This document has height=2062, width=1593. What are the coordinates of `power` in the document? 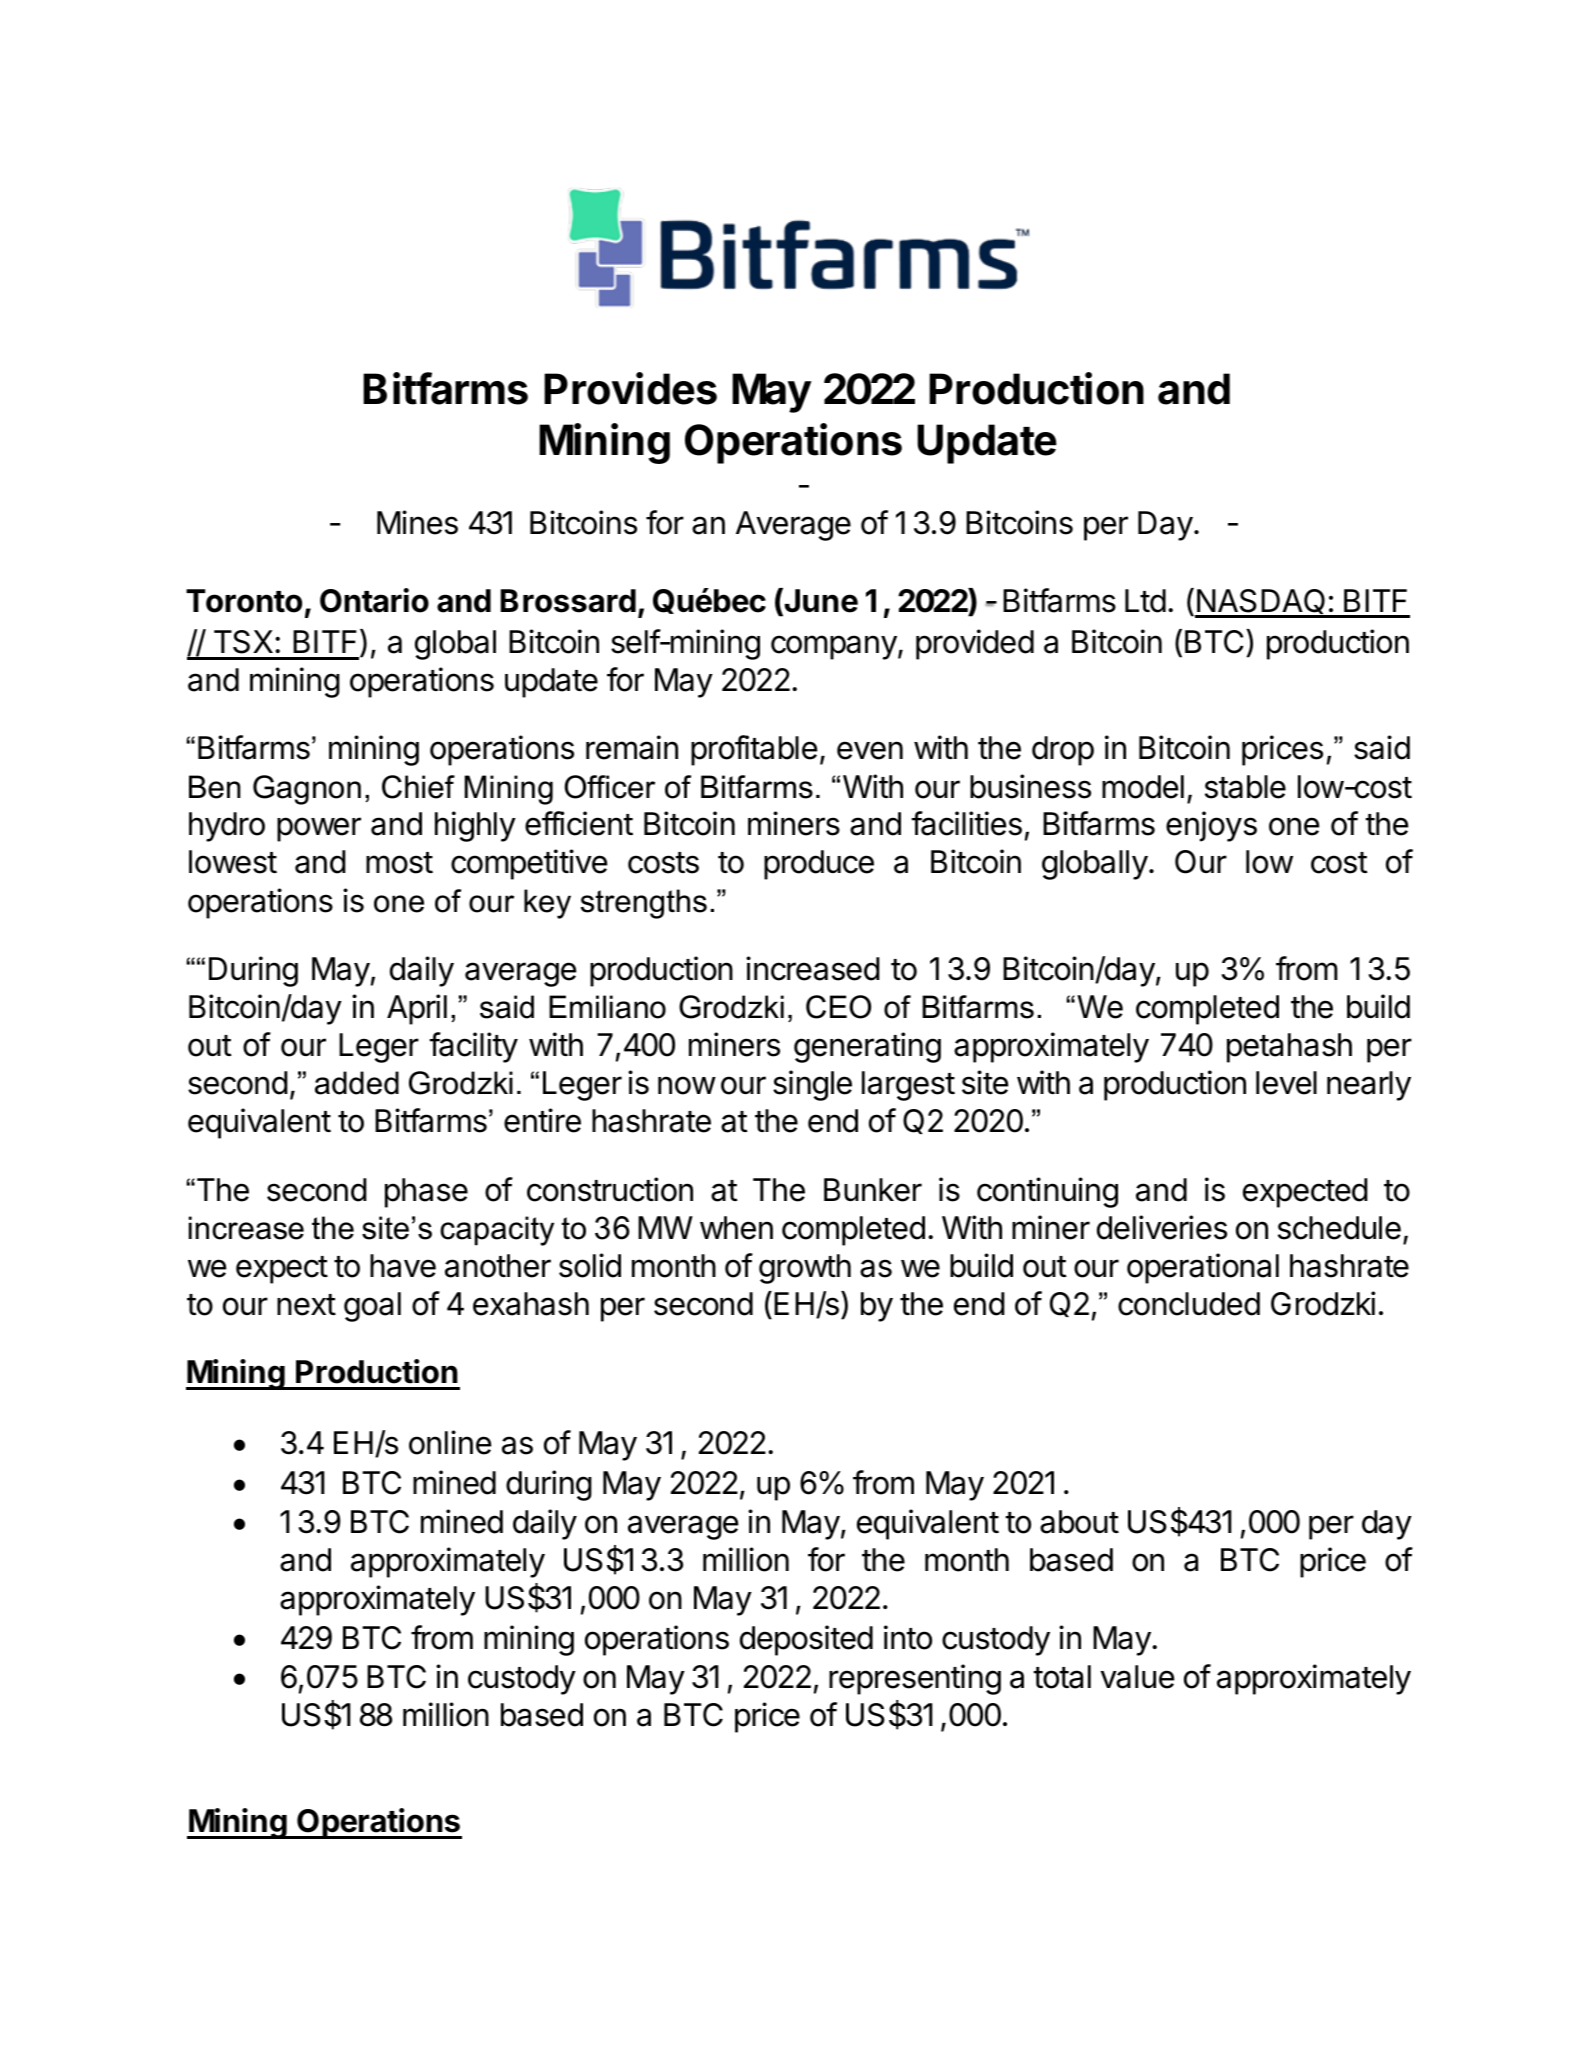 It's located at (319, 829).
